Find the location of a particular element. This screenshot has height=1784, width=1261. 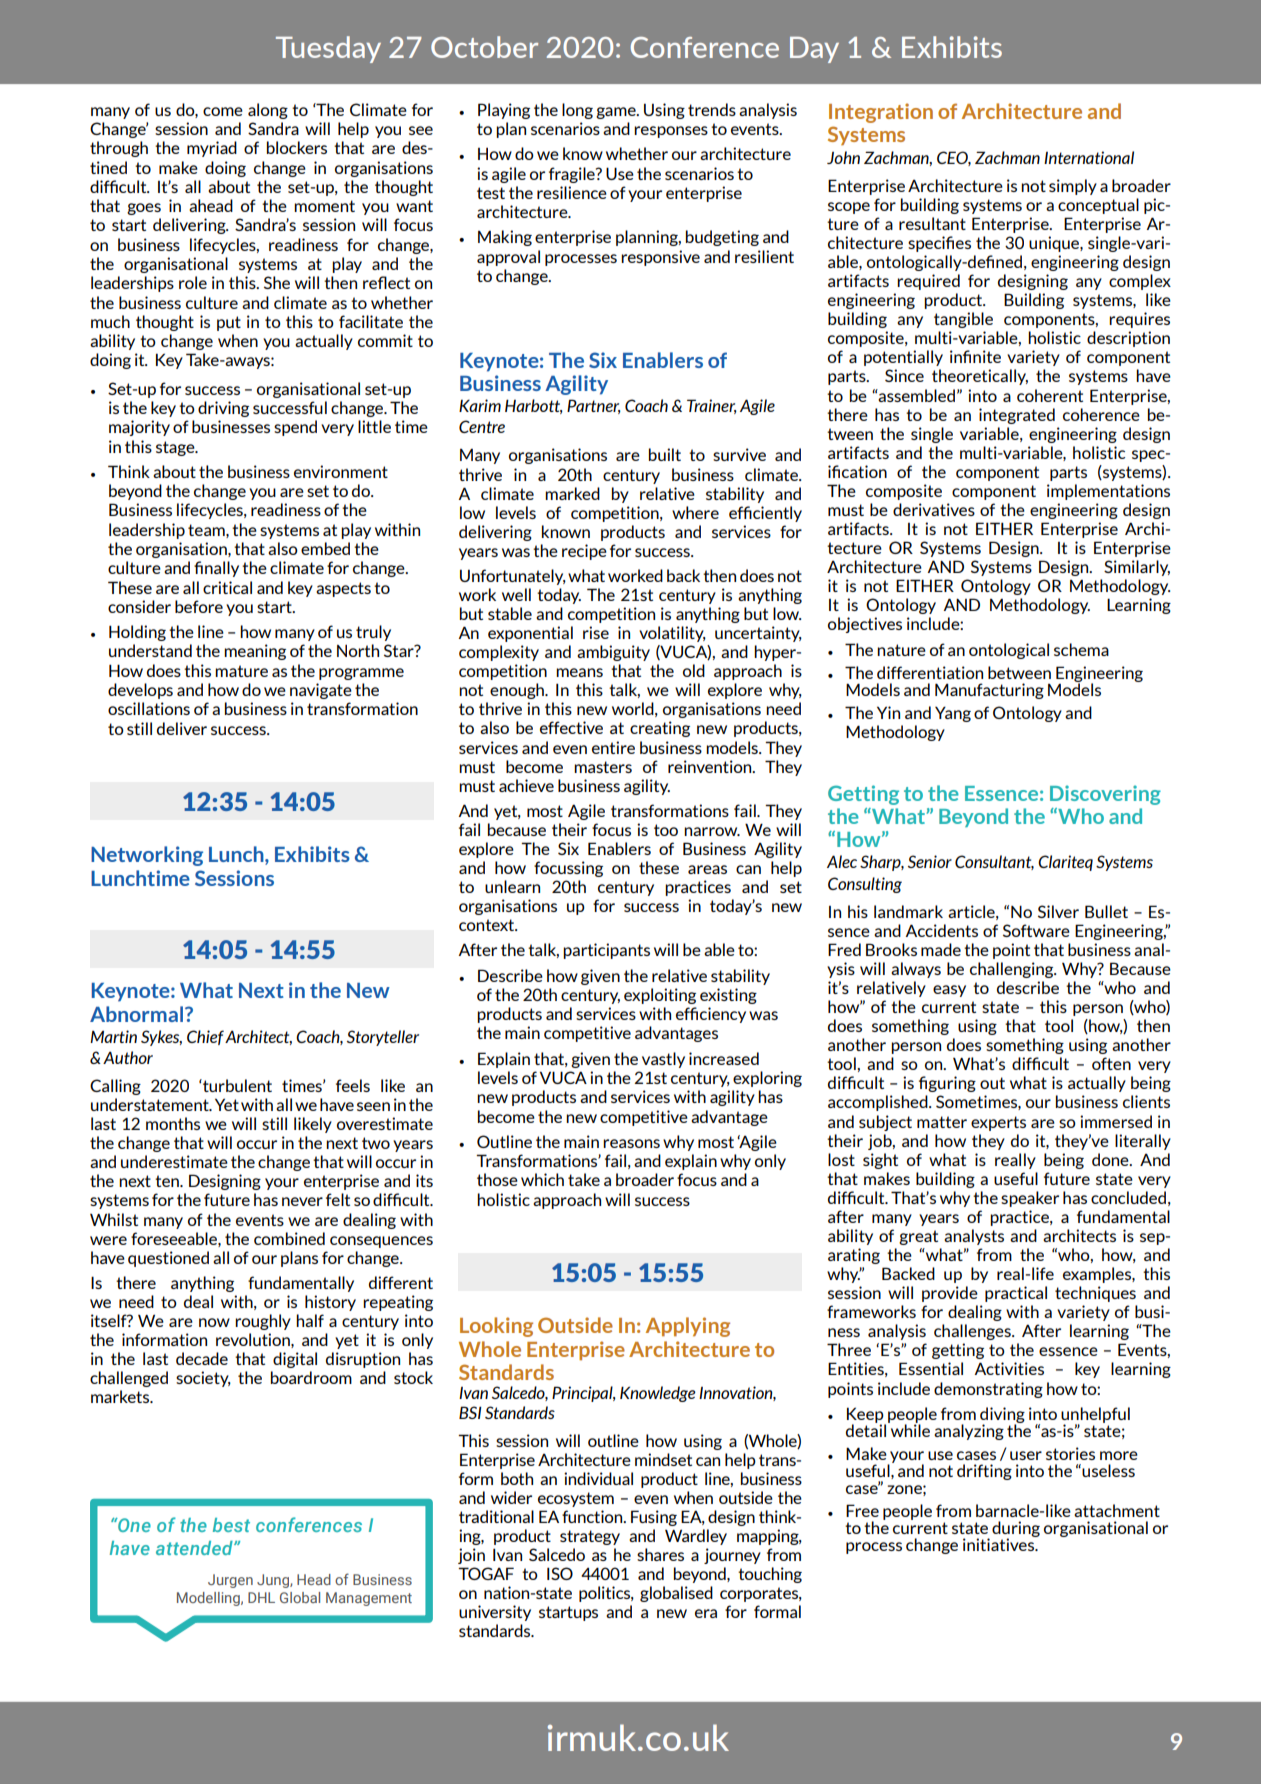

built is located at coordinates (665, 454).
